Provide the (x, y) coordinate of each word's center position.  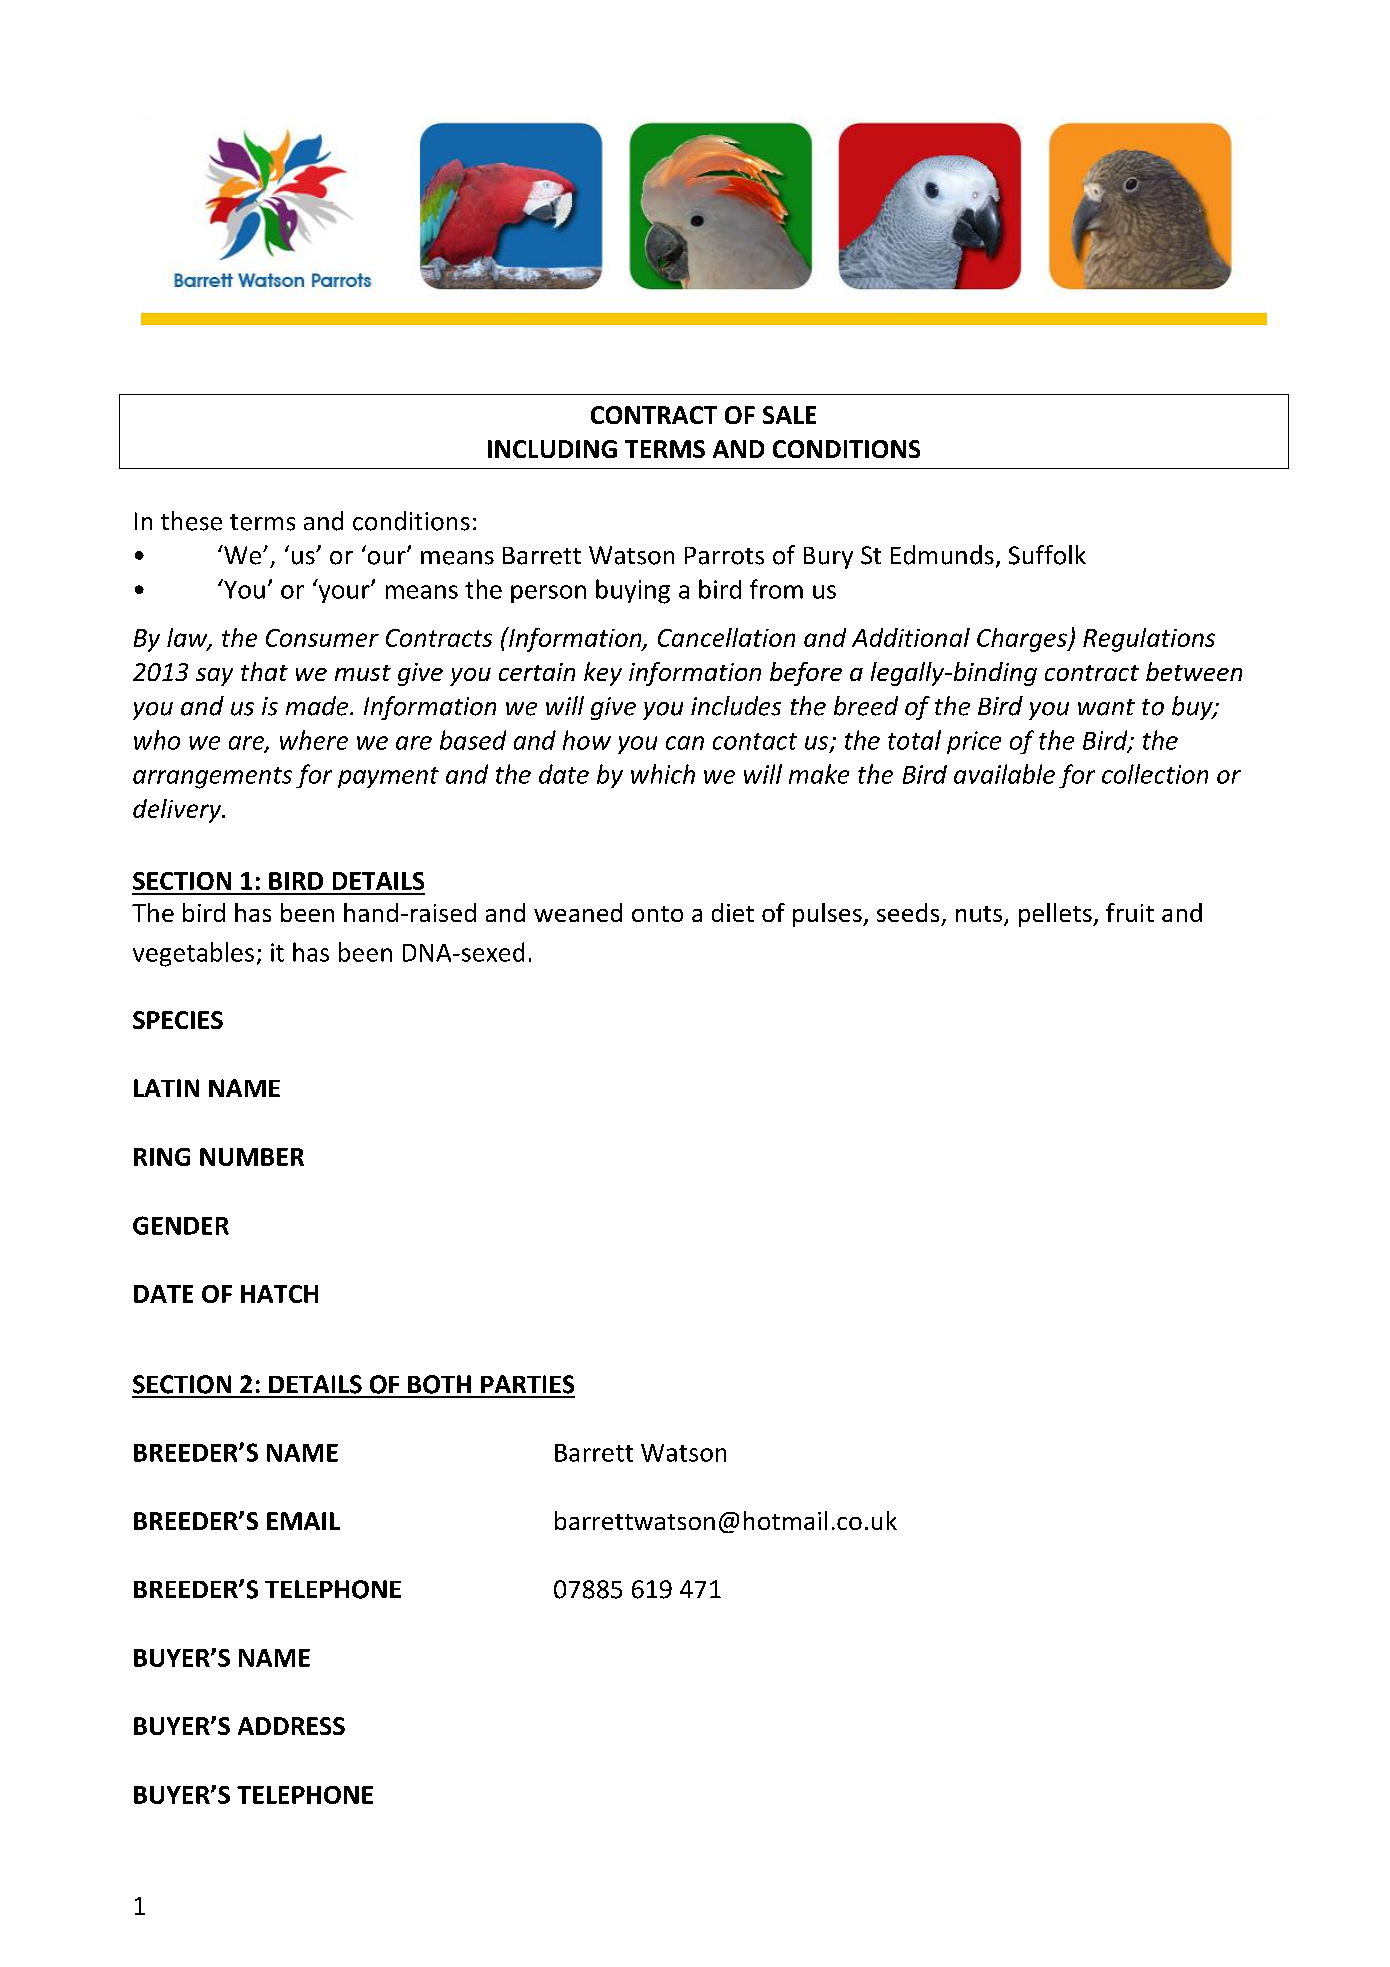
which (663, 774)
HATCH (279, 1294)
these (191, 521)
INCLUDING (552, 449)
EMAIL (303, 1521)
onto (657, 914)
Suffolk (1047, 555)
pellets (1056, 915)
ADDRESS (291, 1726)
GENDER (181, 1225)
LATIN (166, 1088)
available (1004, 774)
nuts (980, 915)
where (314, 740)
